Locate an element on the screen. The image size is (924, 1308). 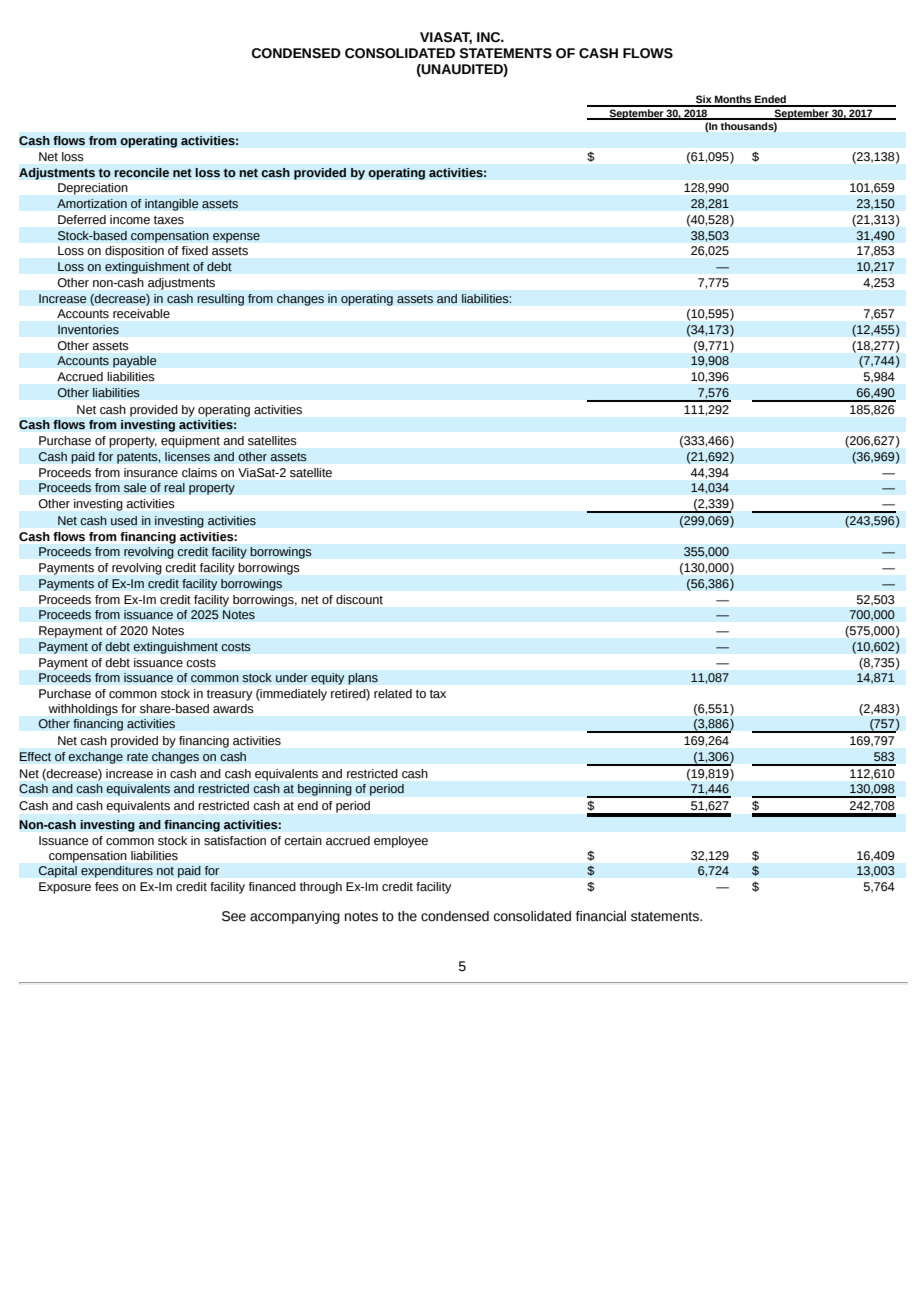
reconcile is located at coordinates (141, 173).
